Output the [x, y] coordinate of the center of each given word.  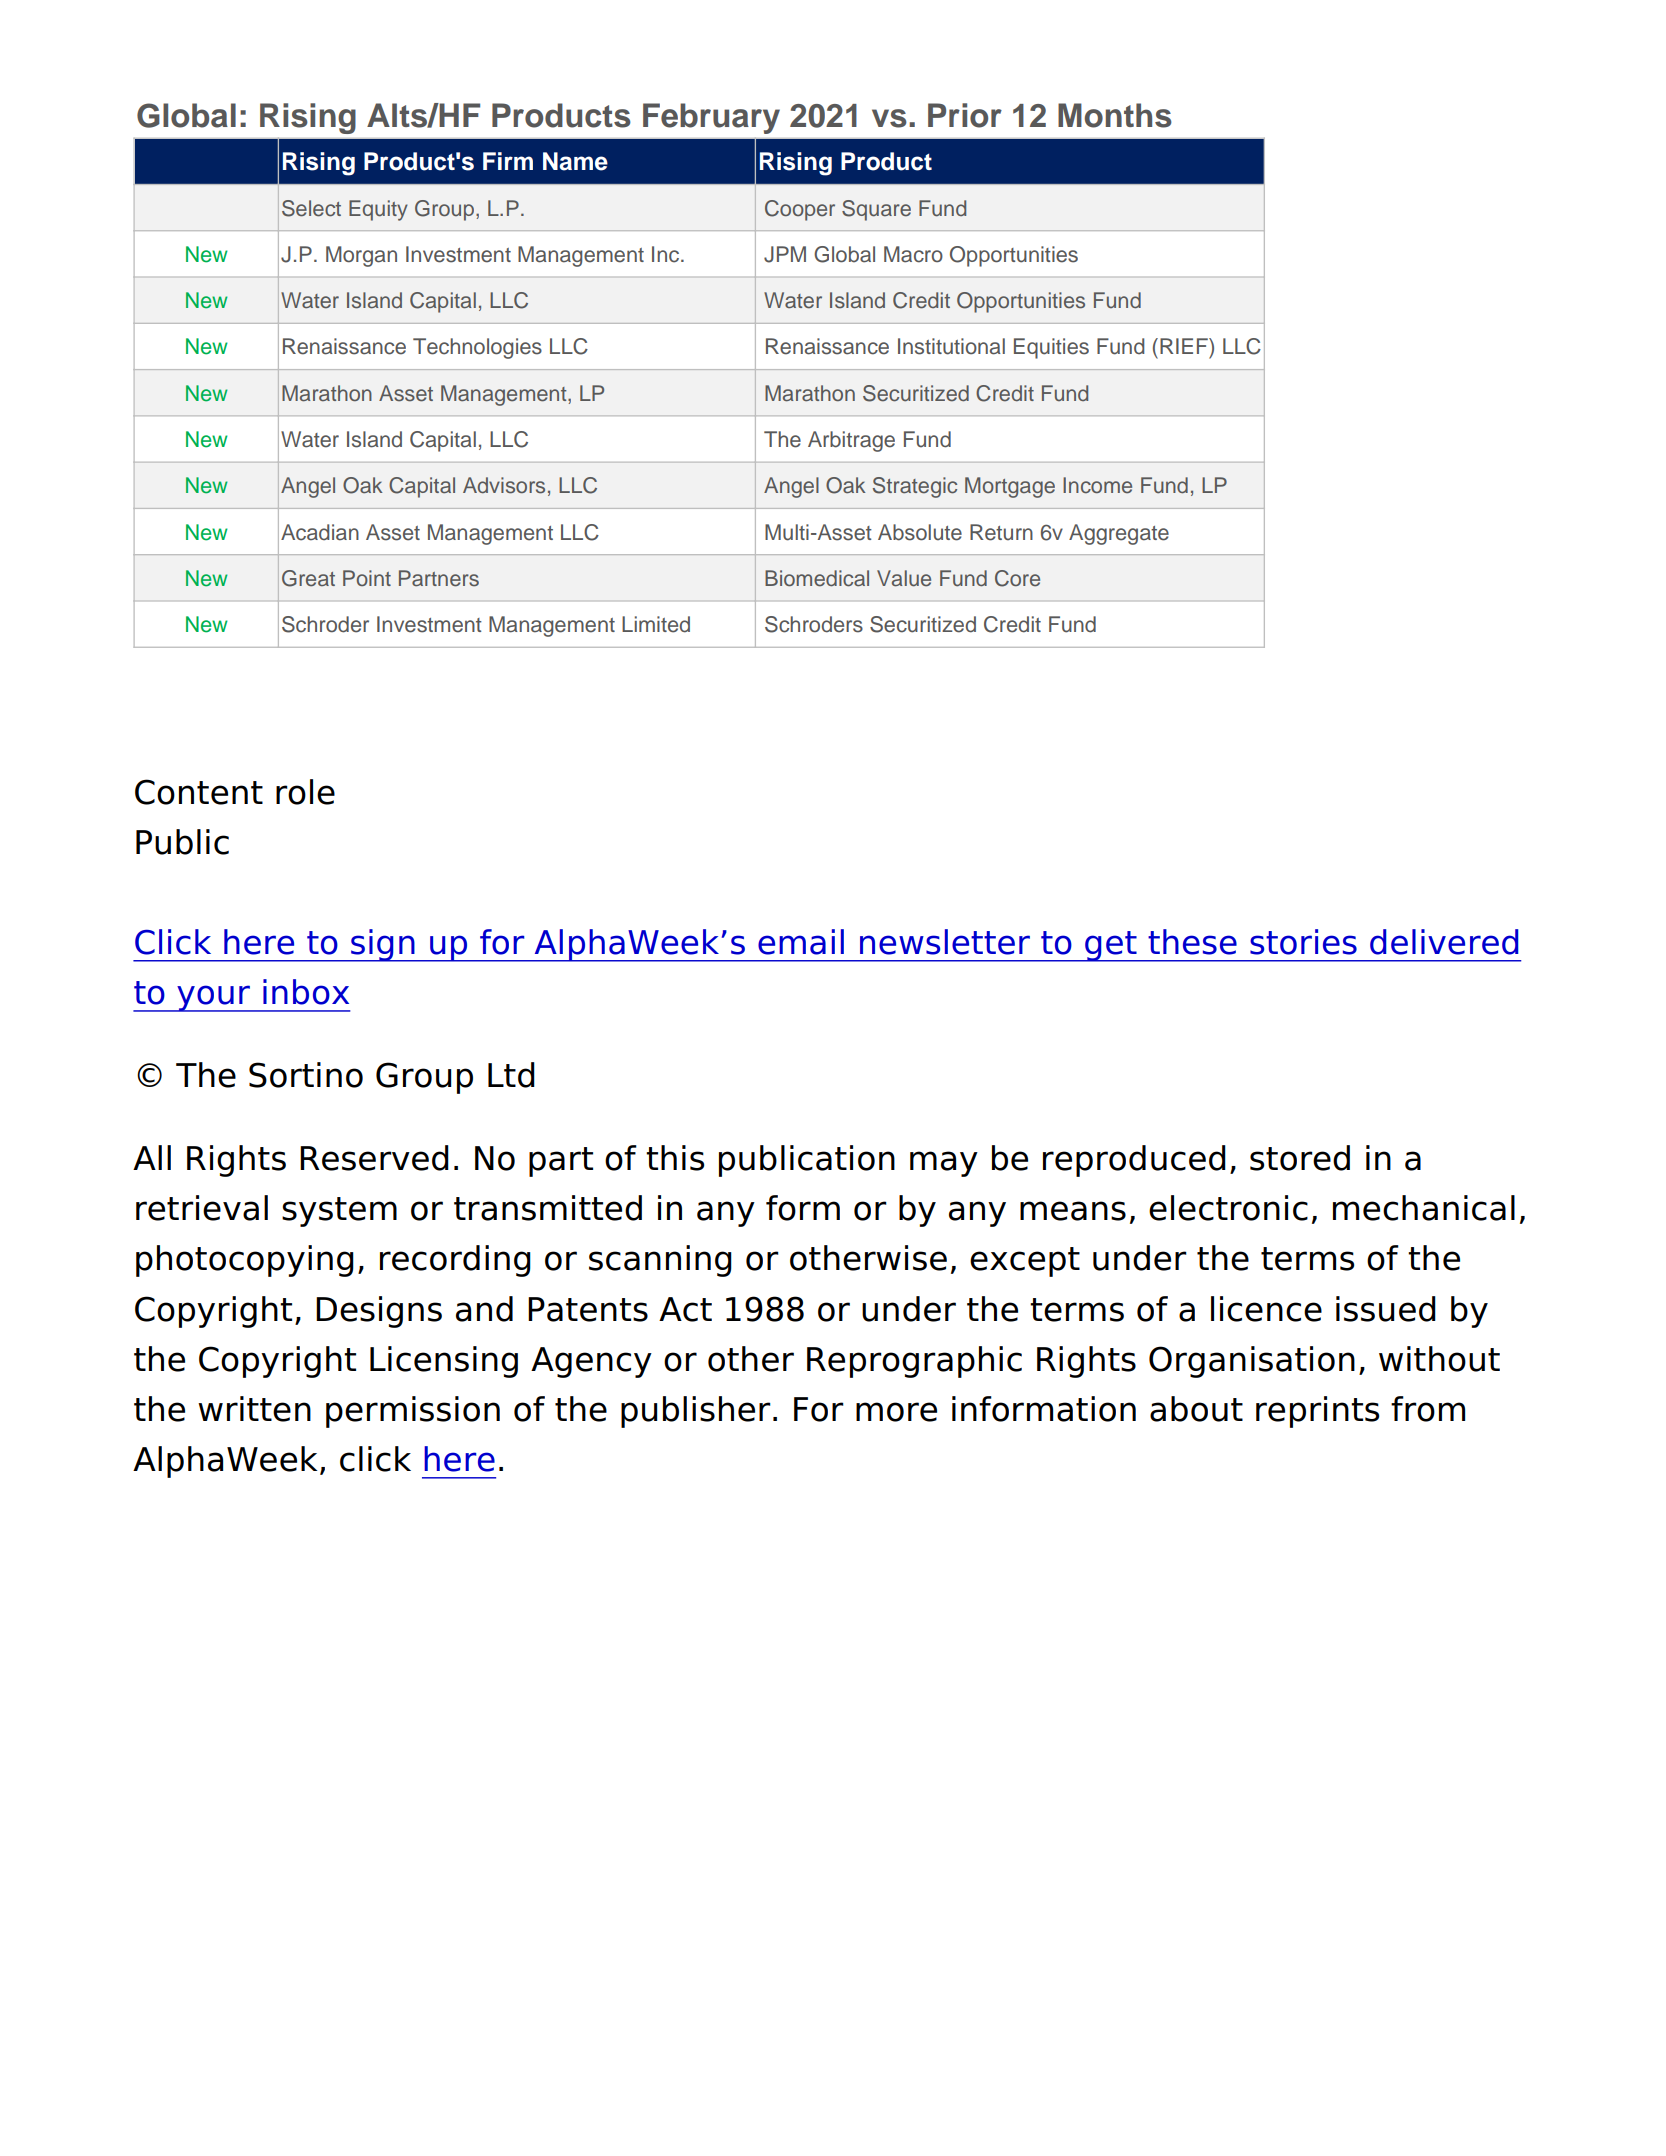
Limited [656, 624]
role [305, 792]
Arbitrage [851, 441]
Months [1115, 115]
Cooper [800, 210]
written [254, 1409]
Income [1097, 485]
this [675, 1158]
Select [311, 208]
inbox [306, 992]
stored [1300, 1158]
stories [1303, 942]
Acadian [320, 532]
